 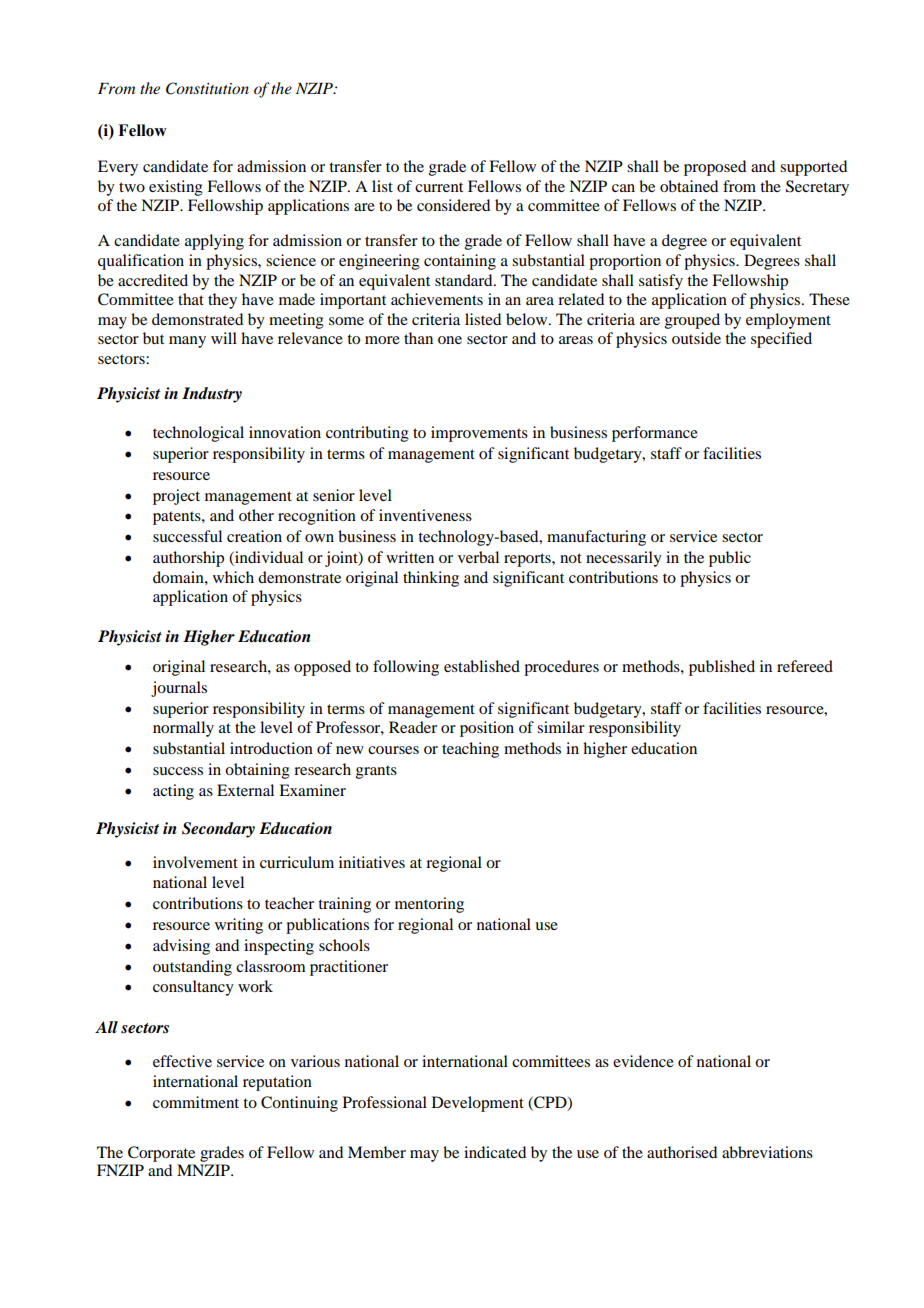 What do you see at coordinates (482, 666) in the document?
I see `established` at bounding box center [482, 666].
